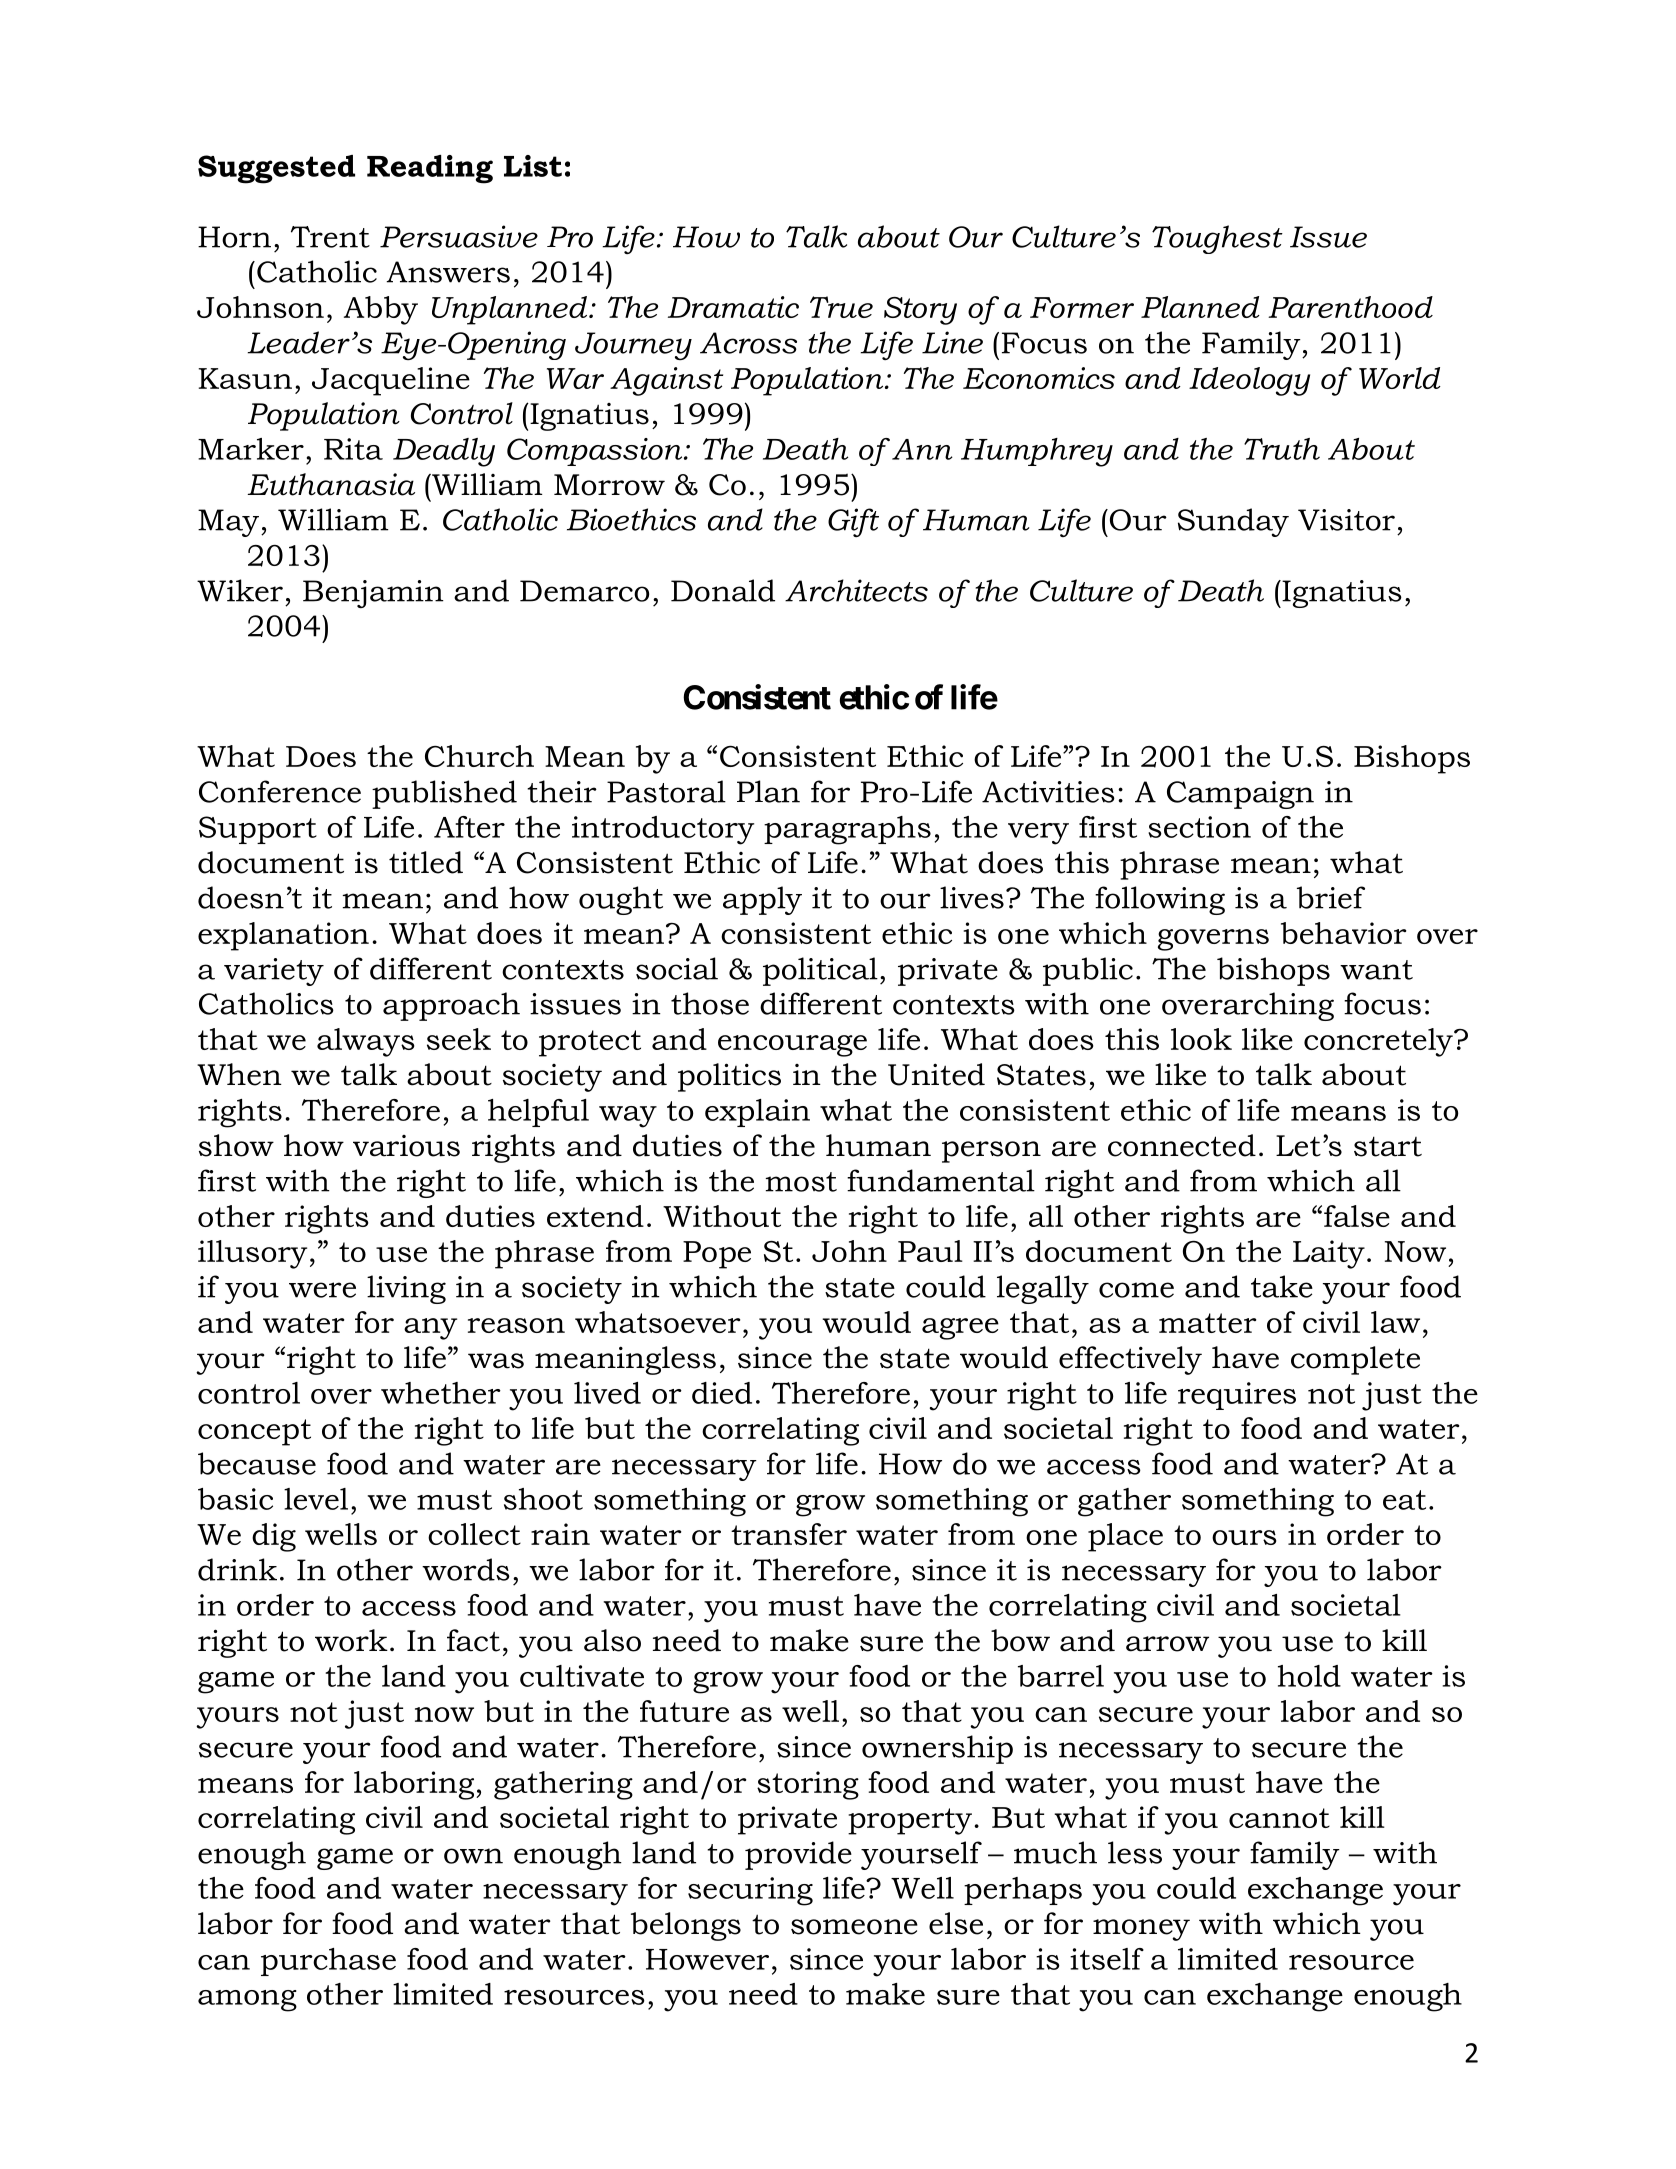 The image size is (1676, 2169). What do you see at coordinates (722, 1393) in the screenshot?
I see `died` at bounding box center [722, 1393].
